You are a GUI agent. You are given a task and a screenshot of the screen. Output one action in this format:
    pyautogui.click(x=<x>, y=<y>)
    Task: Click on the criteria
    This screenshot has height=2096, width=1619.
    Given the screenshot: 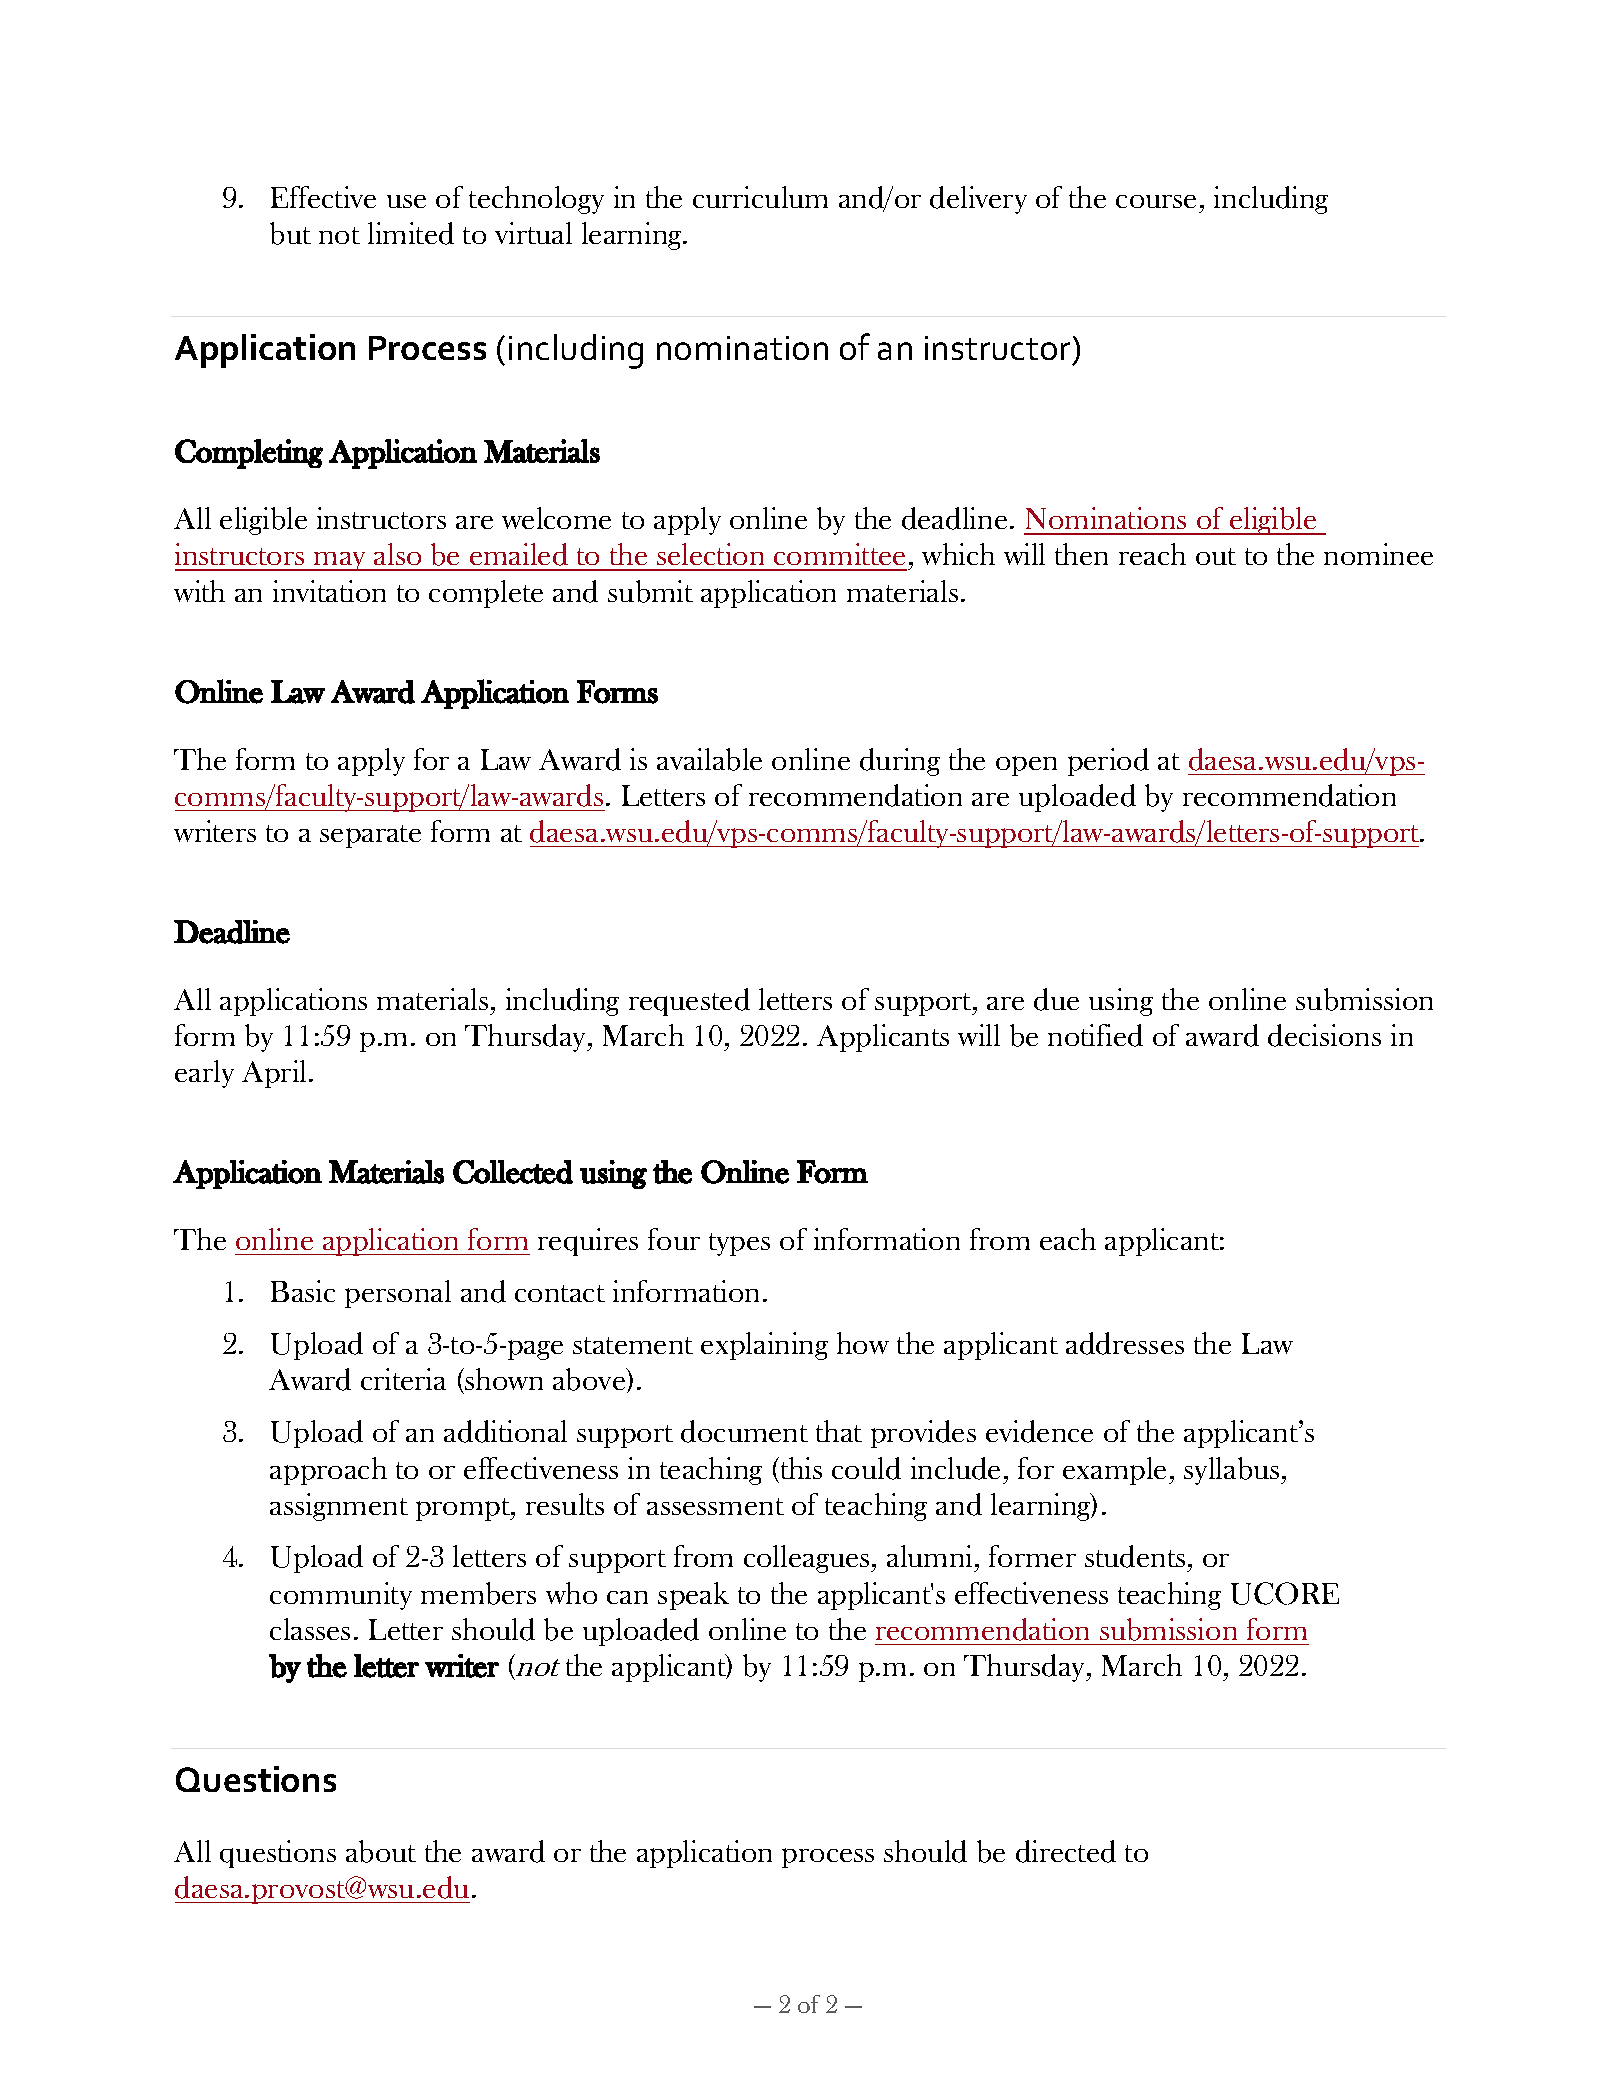 What is the action you would take?
    pyautogui.click(x=403, y=1379)
